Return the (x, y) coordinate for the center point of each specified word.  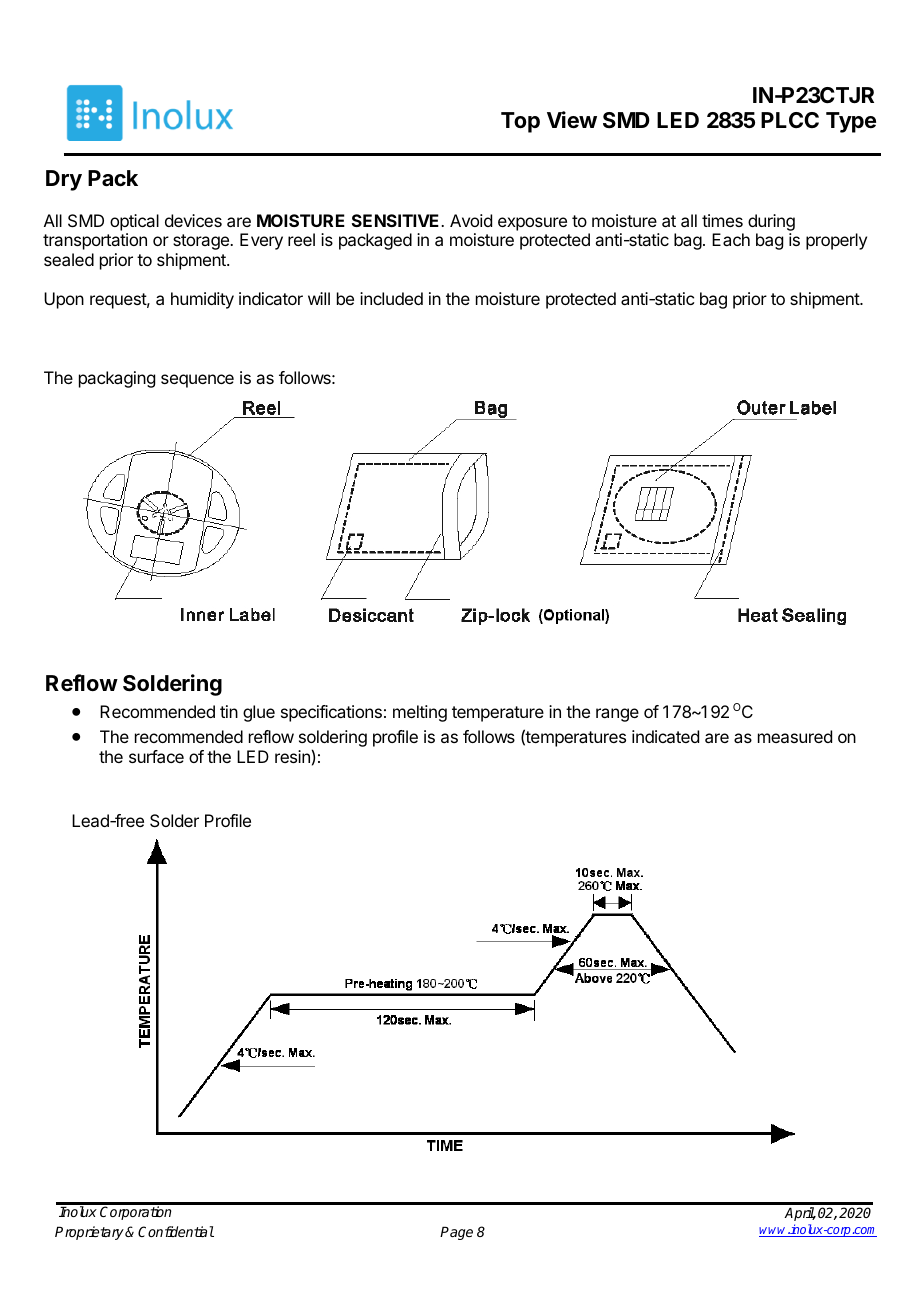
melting (420, 713)
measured (795, 736)
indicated (665, 736)
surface (156, 756)
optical (134, 222)
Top (520, 122)
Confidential (176, 1231)
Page (456, 1233)
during (771, 222)
